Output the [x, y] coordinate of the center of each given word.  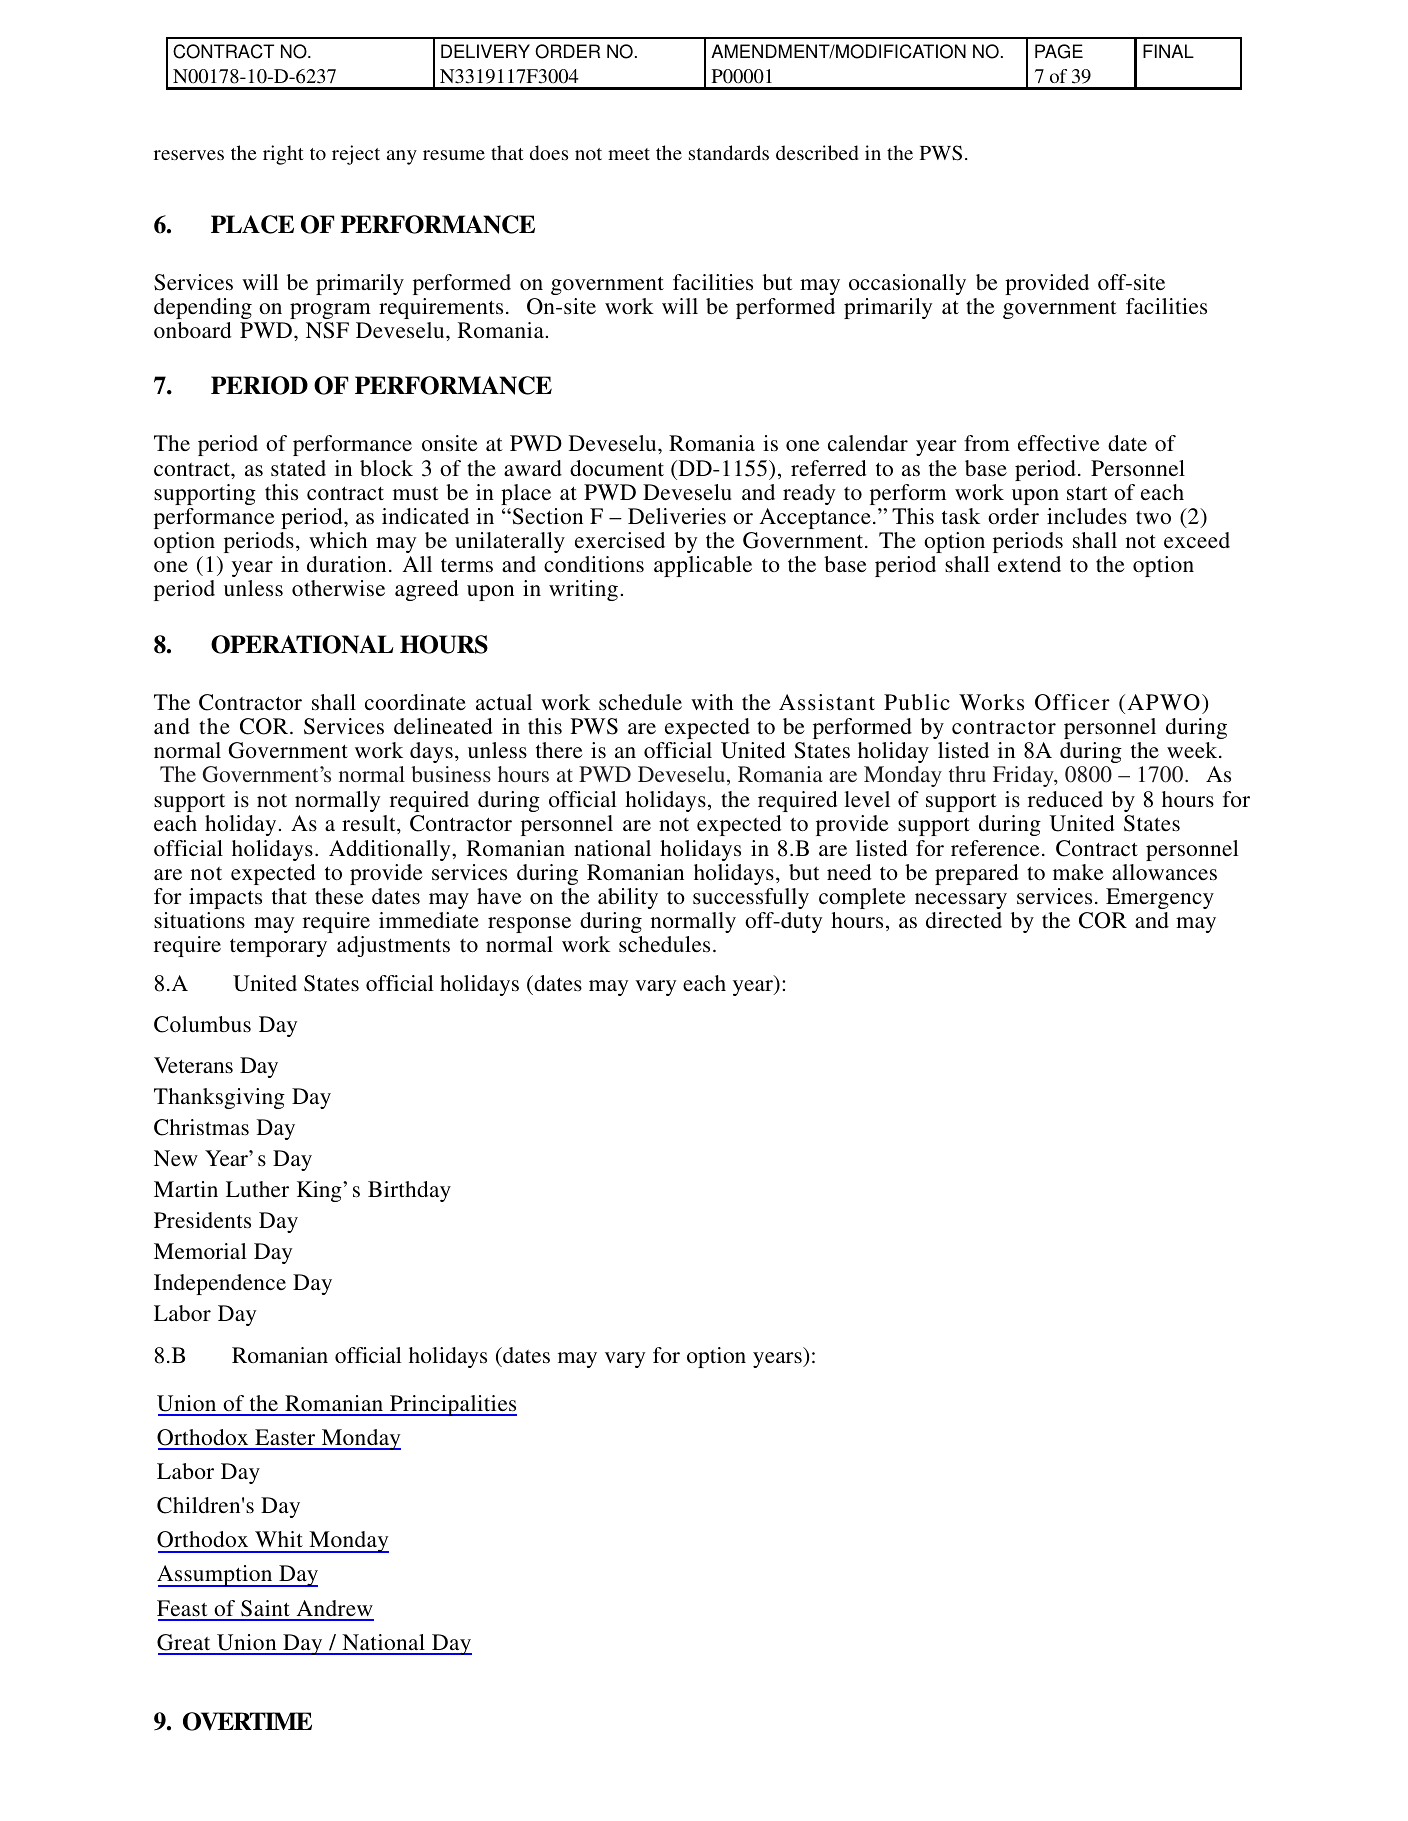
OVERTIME [247, 1721]
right [283, 155]
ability [628, 898]
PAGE [1059, 51]
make [1078, 872]
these [339, 896]
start [1087, 493]
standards [729, 152]
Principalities [452, 1405]
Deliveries [677, 516]
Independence [220, 1284]
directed [964, 920]
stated [298, 468]
